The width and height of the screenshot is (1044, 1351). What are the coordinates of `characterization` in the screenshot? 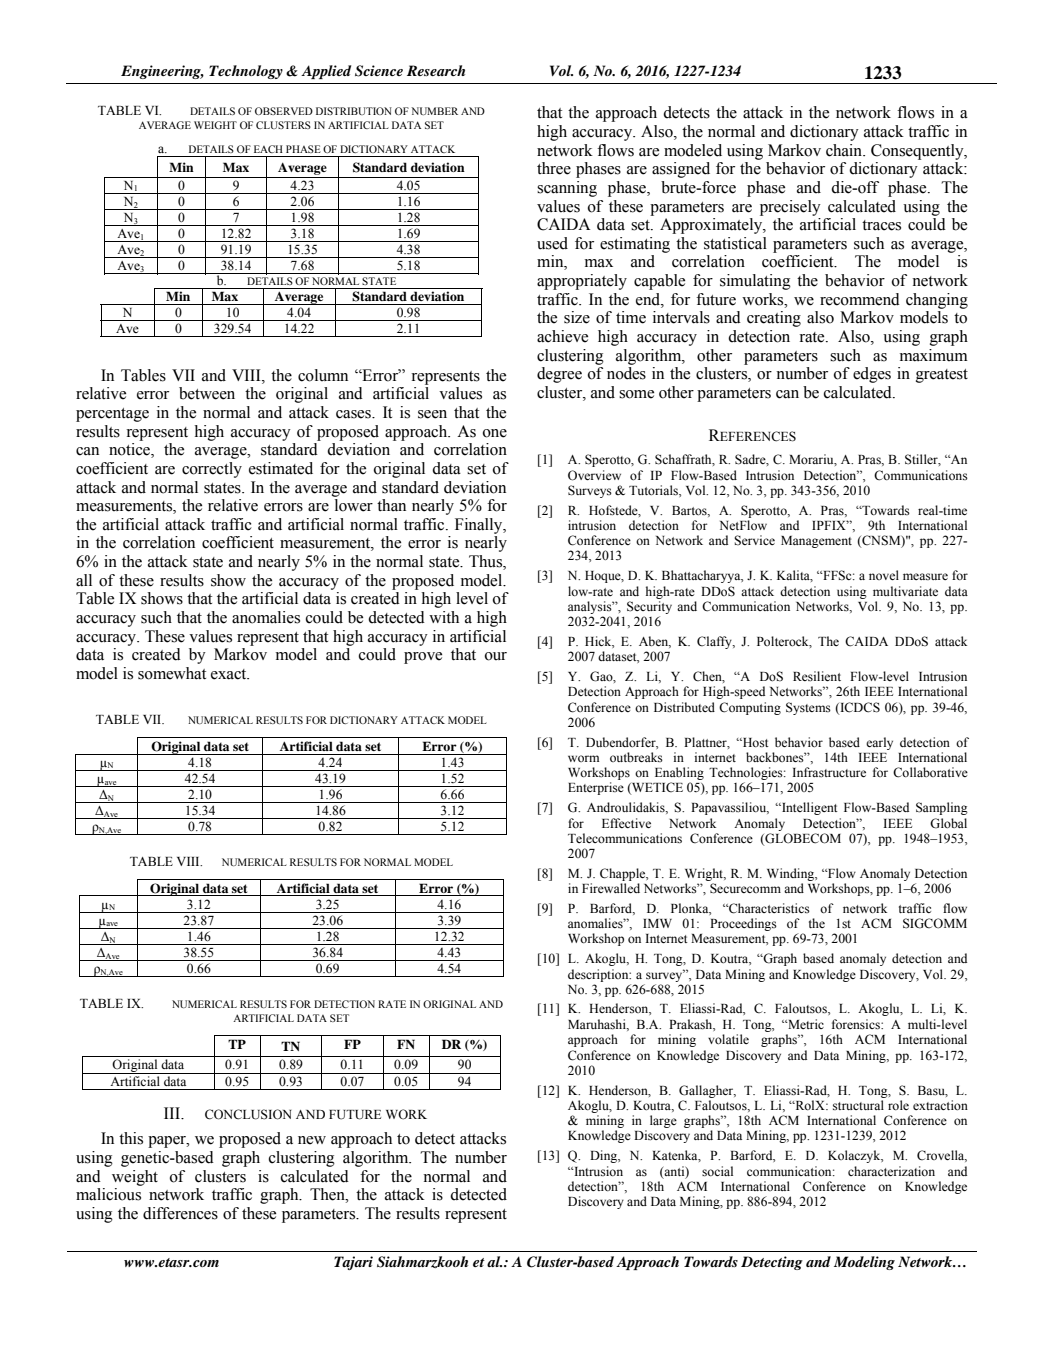 It's located at (891, 1171).
